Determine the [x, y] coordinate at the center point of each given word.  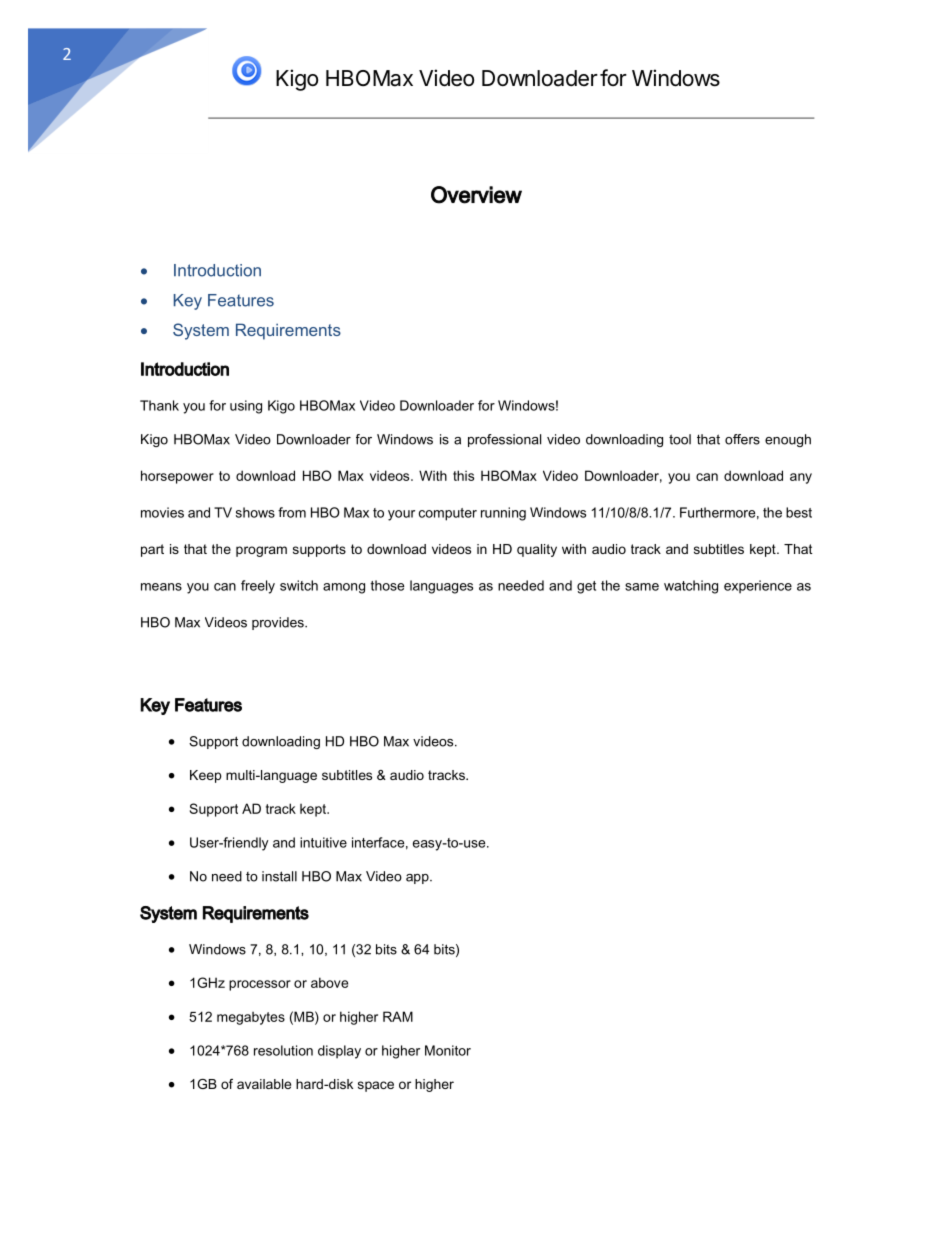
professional [504, 440]
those [387, 585]
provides [279, 623]
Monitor [448, 1050]
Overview [476, 195]
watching [691, 587]
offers [742, 439]
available [264, 1084]
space [376, 1086]
